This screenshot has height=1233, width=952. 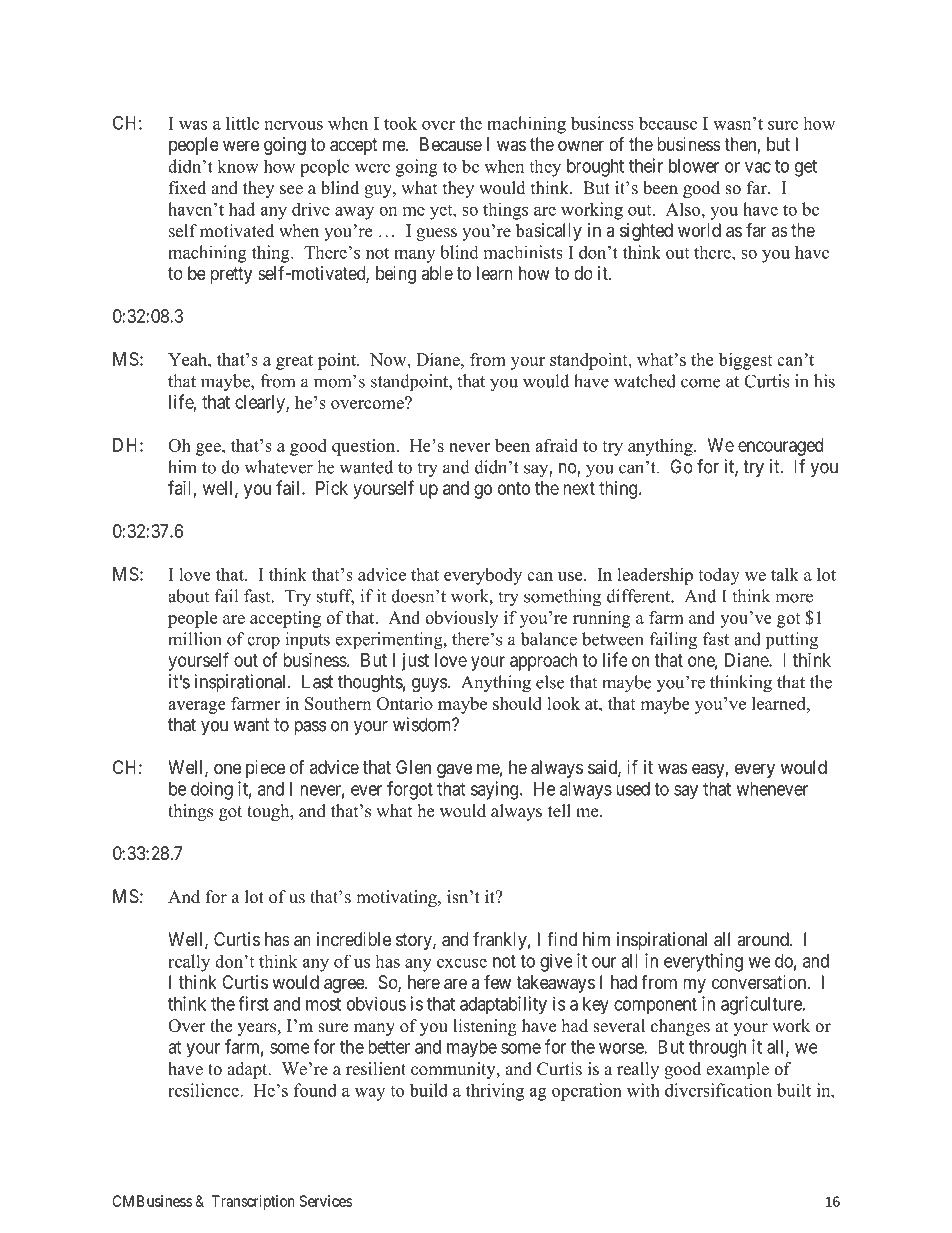 I want to click on approach, so click(x=543, y=662).
